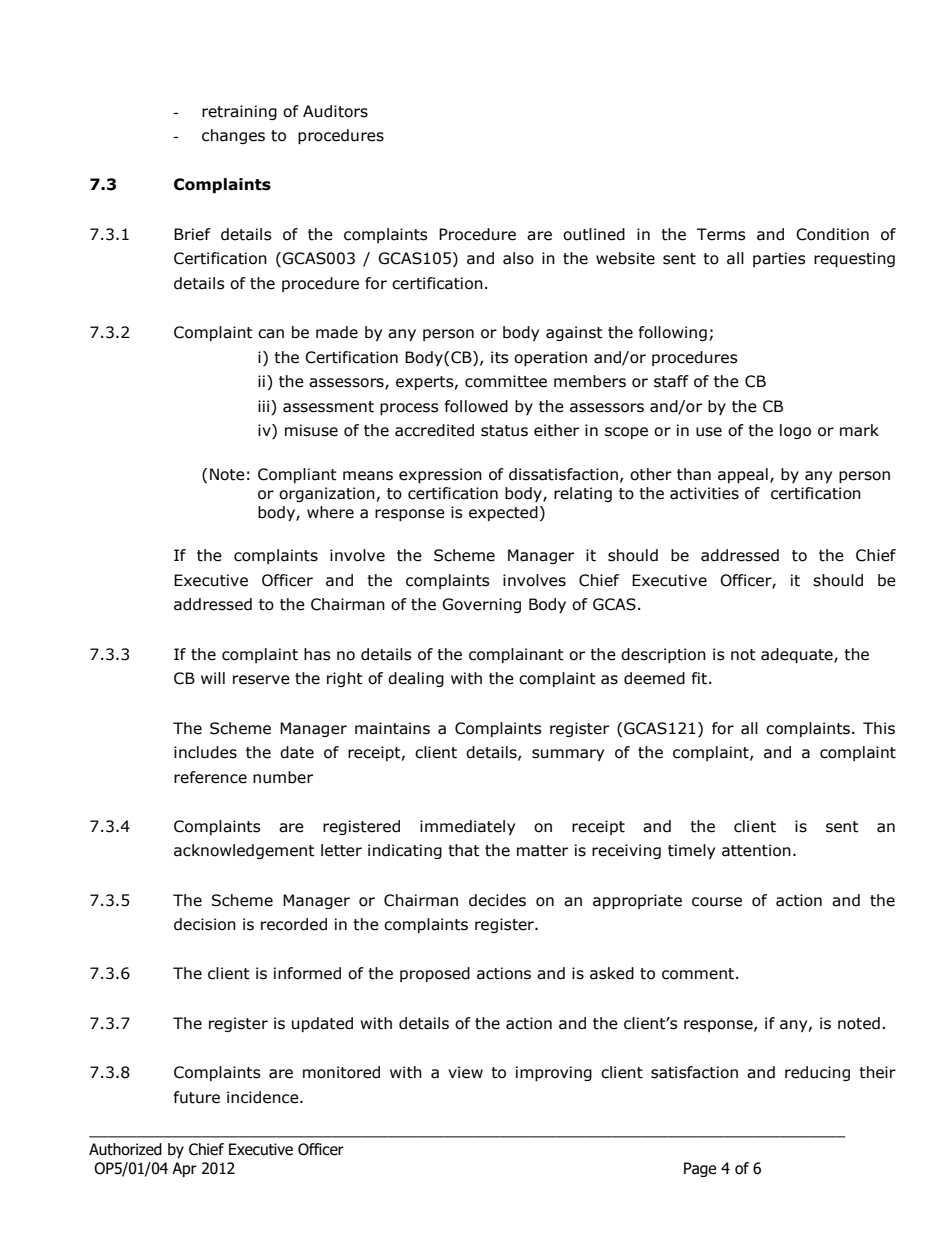  I want to click on expected, so click(503, 513).
